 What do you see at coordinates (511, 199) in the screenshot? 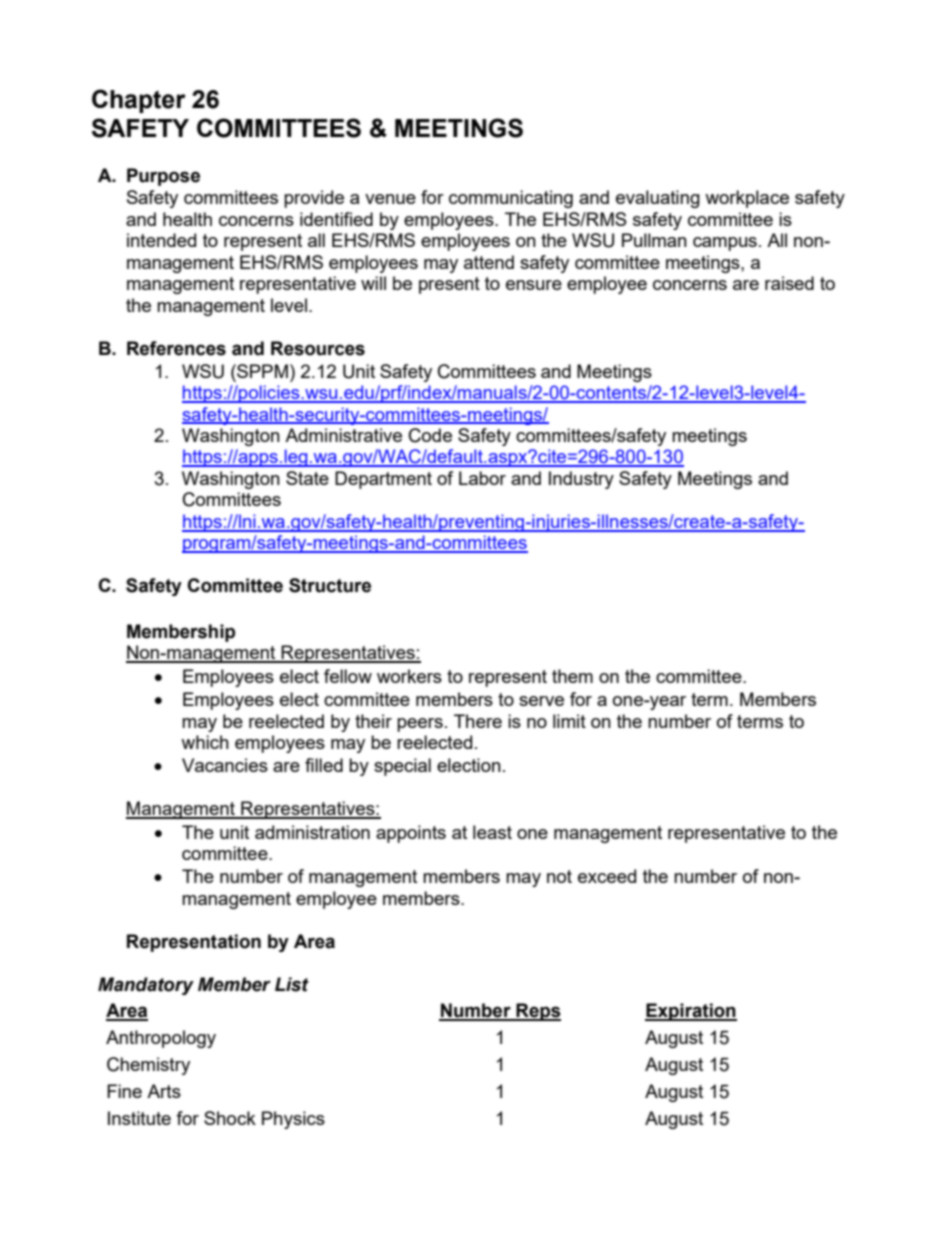
I see `communicating` at bounding box center [511, 199].
